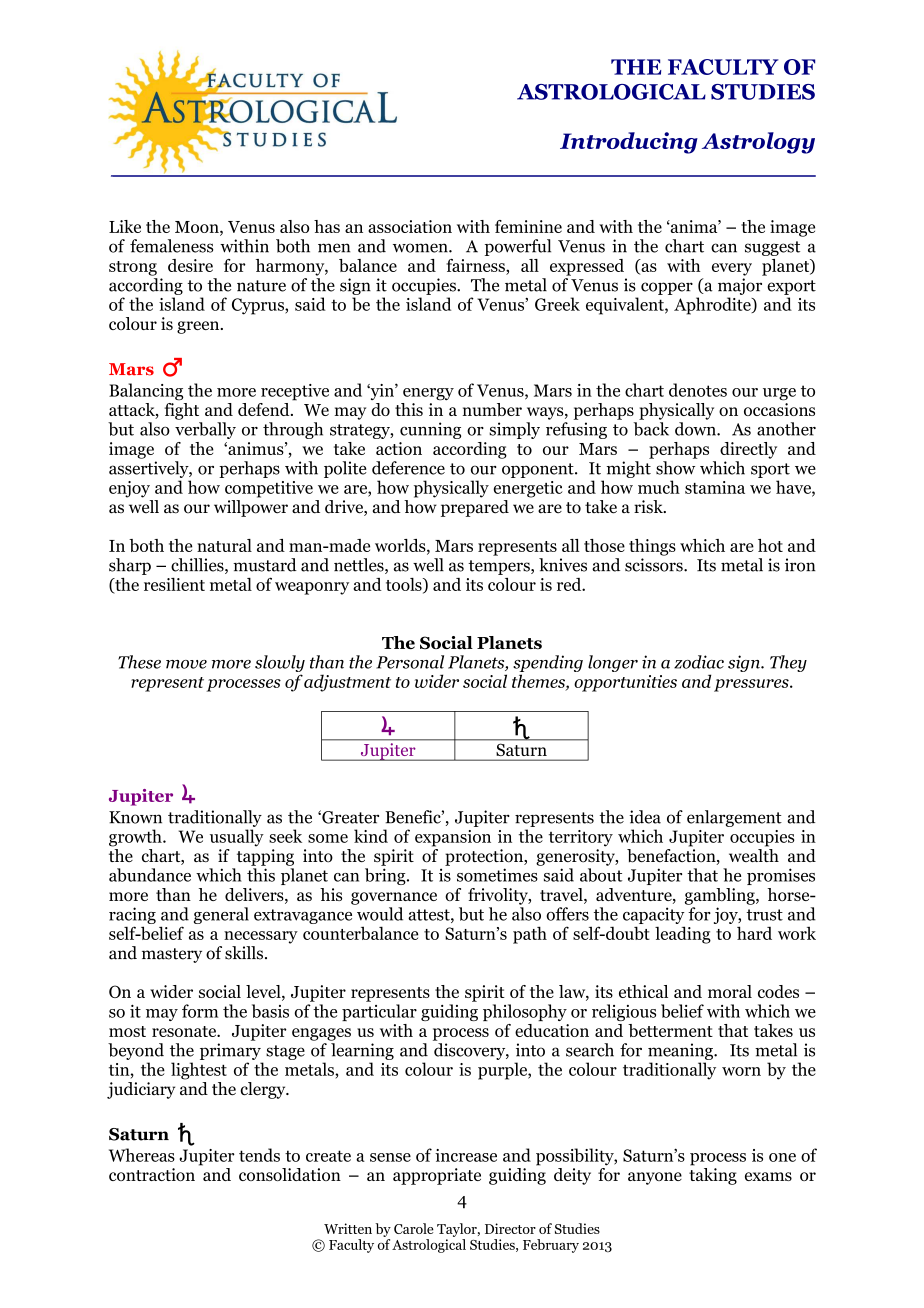 The width and height of the image is (924, 1308). What do you see at coordinates (259, 1155) in the image?
I see `tends` at bounding box center [259, 1155].
